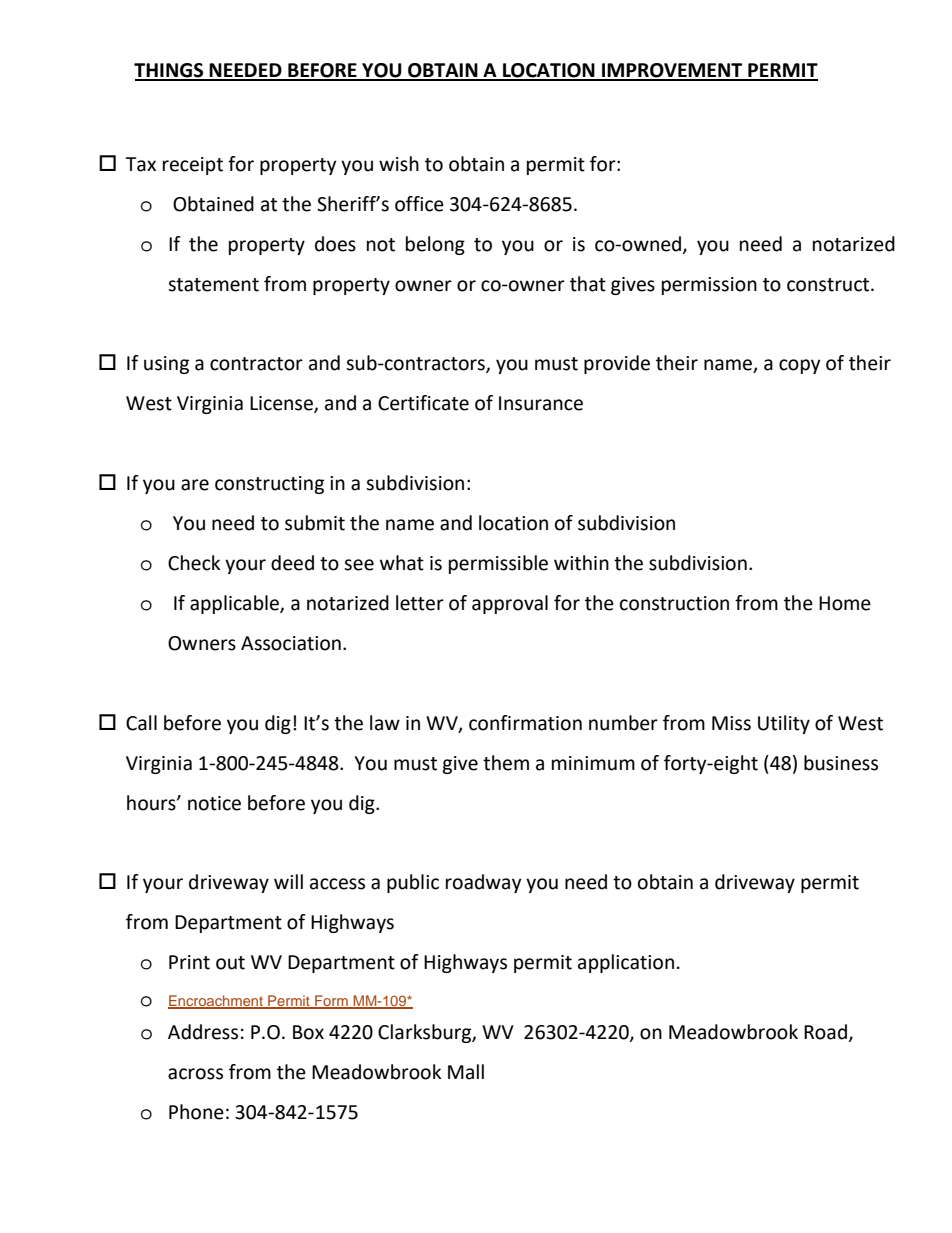 This page has width=952, height=1233. What do you see at coordinates (466, 1072) in the page?
I see `Mall` at bounding box center [466, 1072].
